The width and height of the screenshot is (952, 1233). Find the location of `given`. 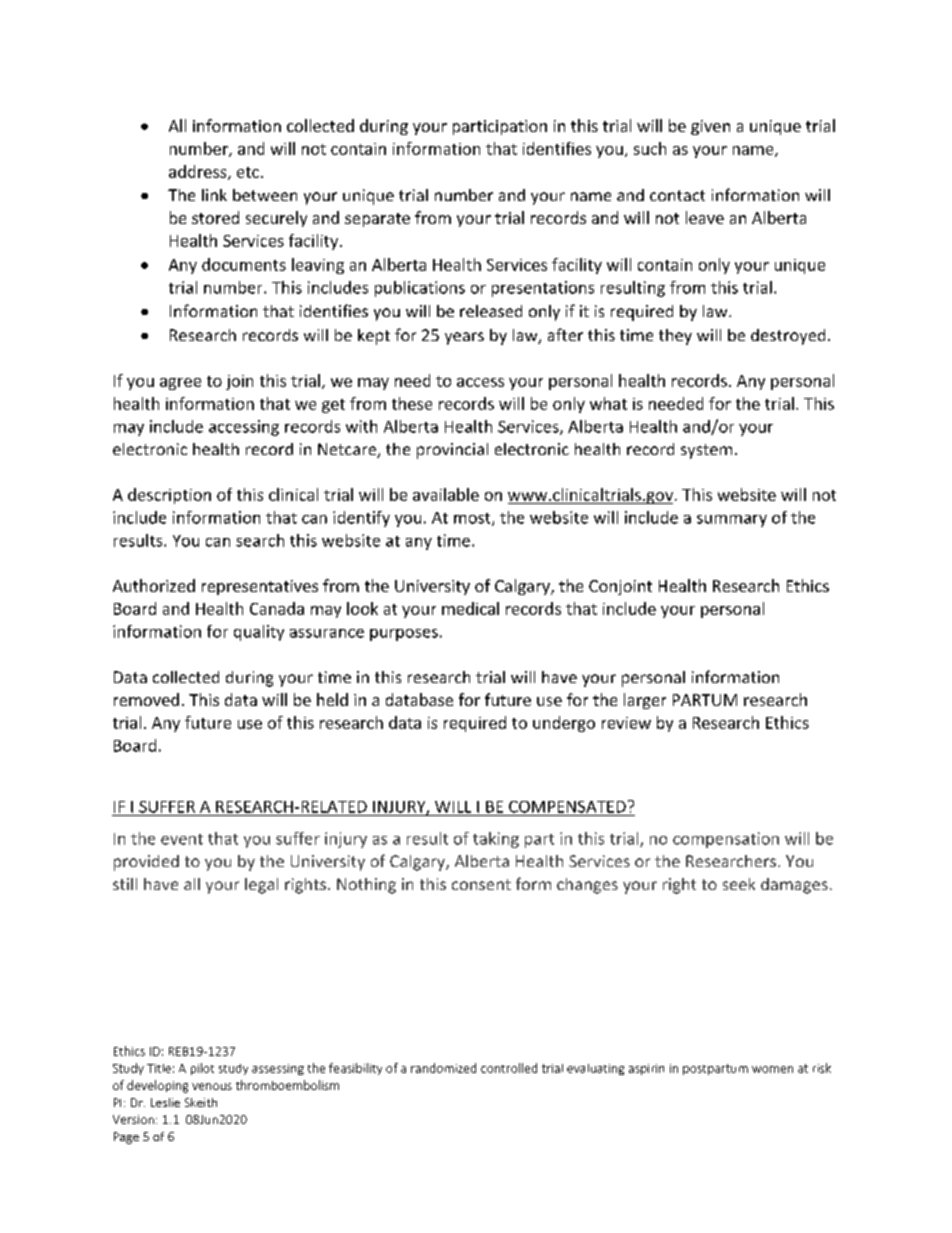

given is located at coordinates (710, 127).
